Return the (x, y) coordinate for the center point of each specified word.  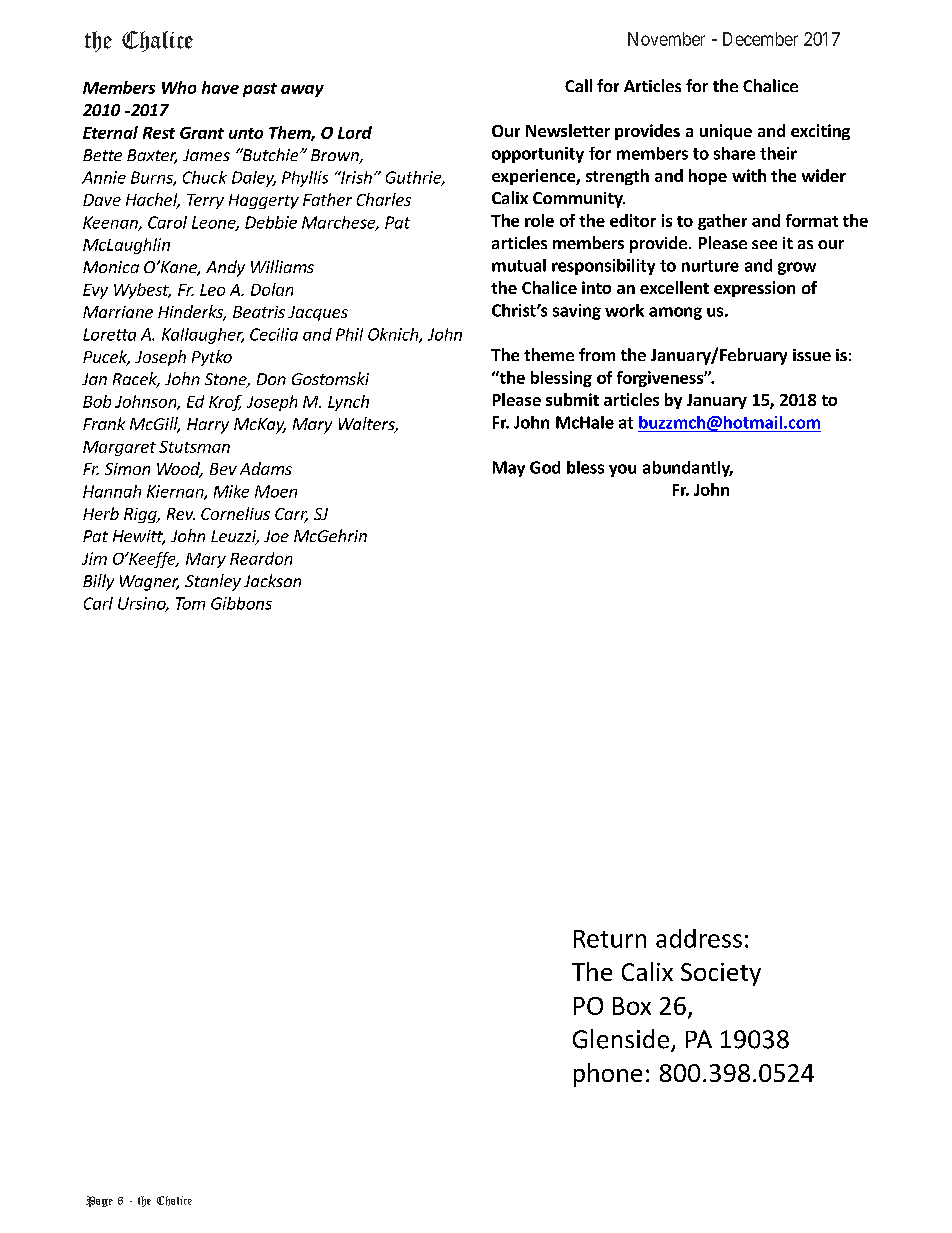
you (622, 470)
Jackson (272, 580)
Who (179, 87)
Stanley (213, 582)
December (760, 39)
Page (99, 1201)
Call (578, 85)
